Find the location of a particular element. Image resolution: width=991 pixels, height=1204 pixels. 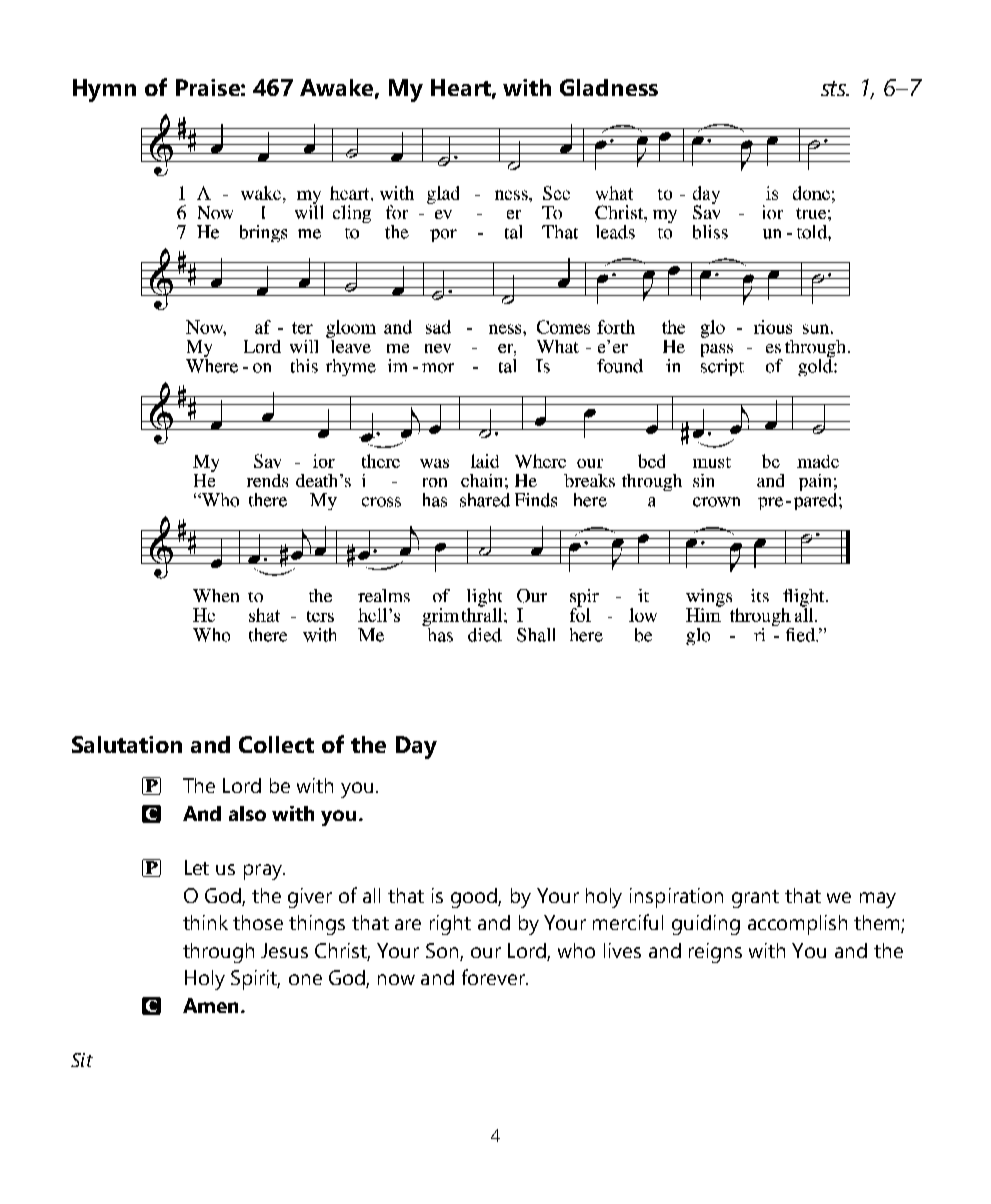

grant is located at coordinates (755, 899).
